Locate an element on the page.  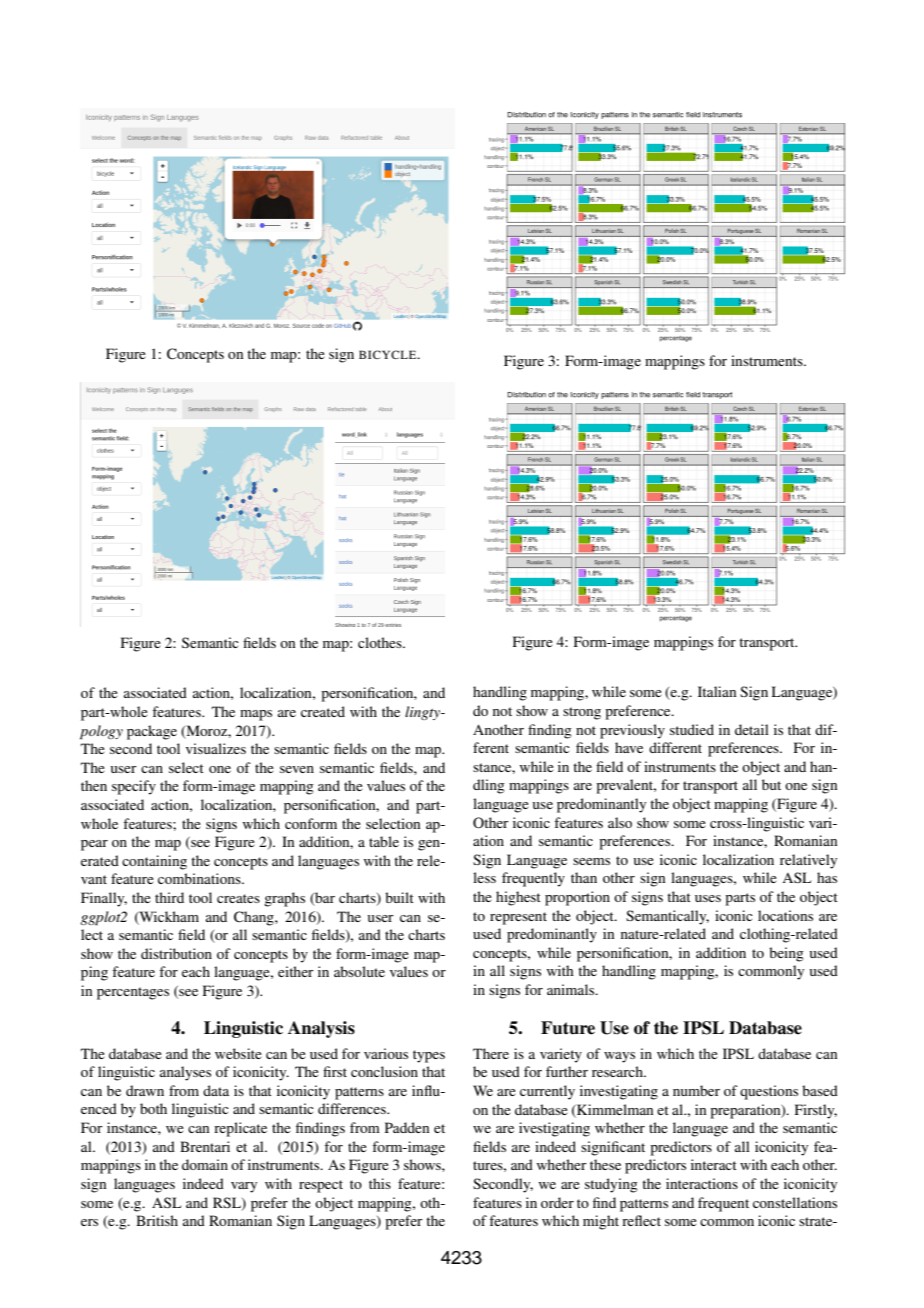
table is located at coordinates (384, 841).
